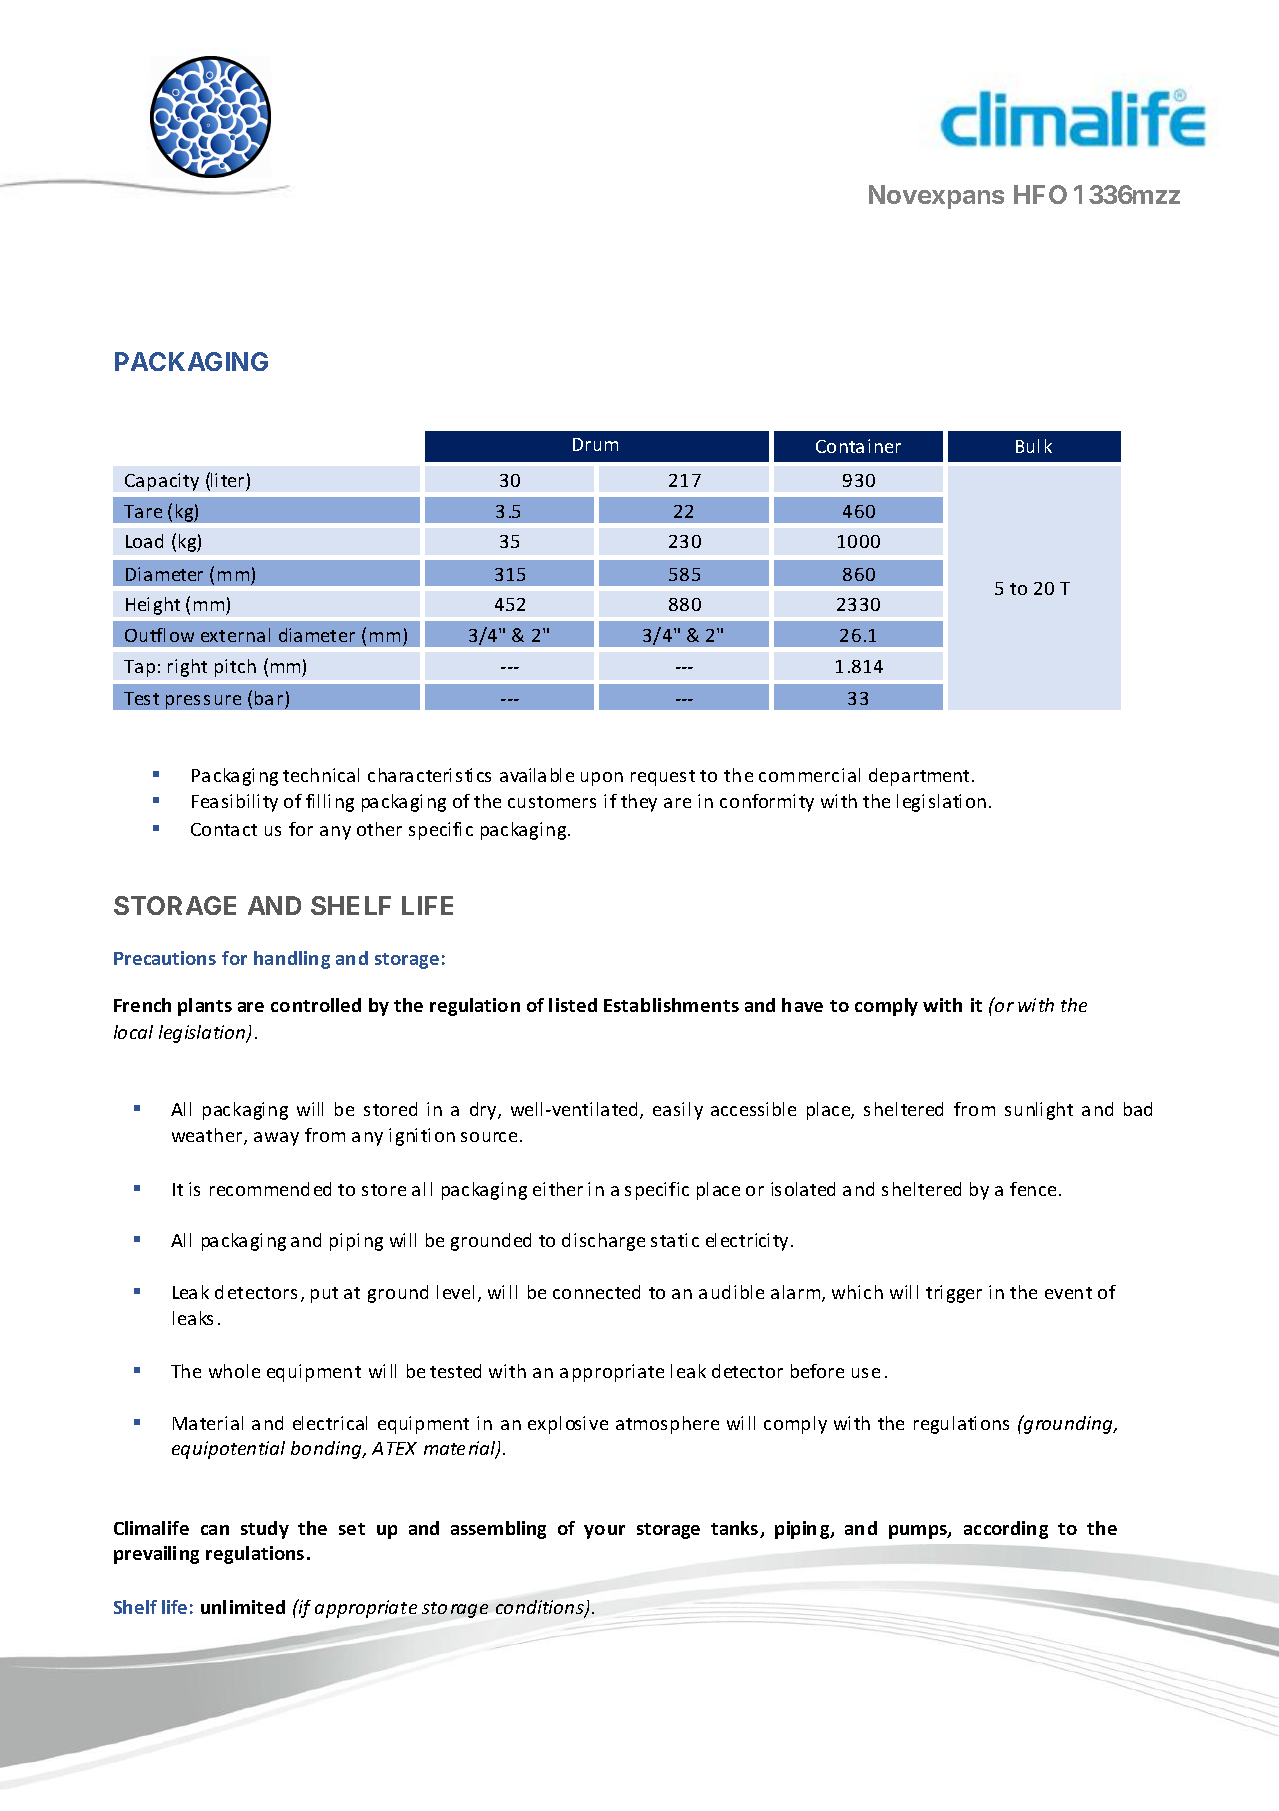  Describe the element at coordinates (595, 444) in the image. I see `Drum` at that location.
